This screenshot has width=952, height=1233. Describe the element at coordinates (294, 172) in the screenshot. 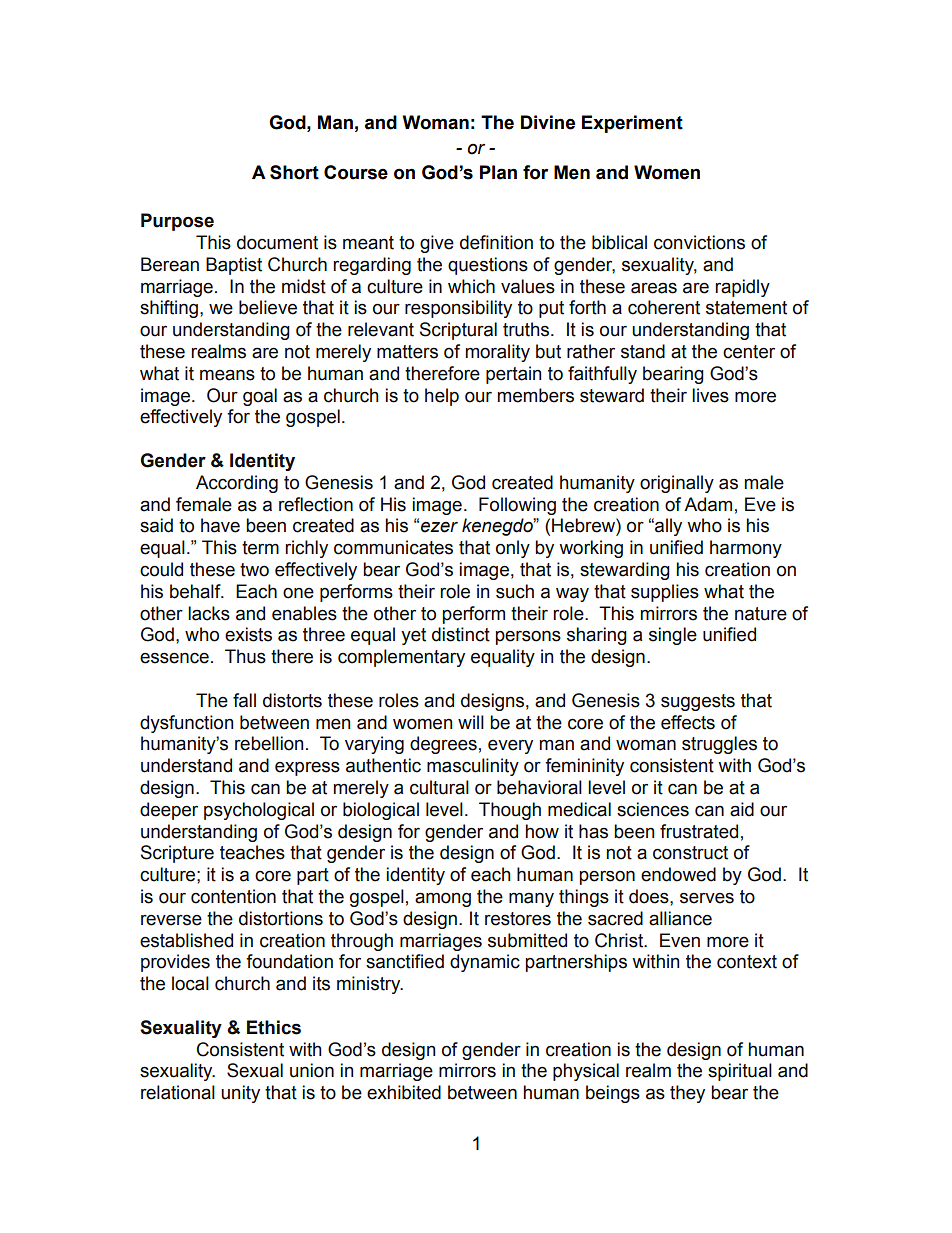

I see `Short` at that location.
